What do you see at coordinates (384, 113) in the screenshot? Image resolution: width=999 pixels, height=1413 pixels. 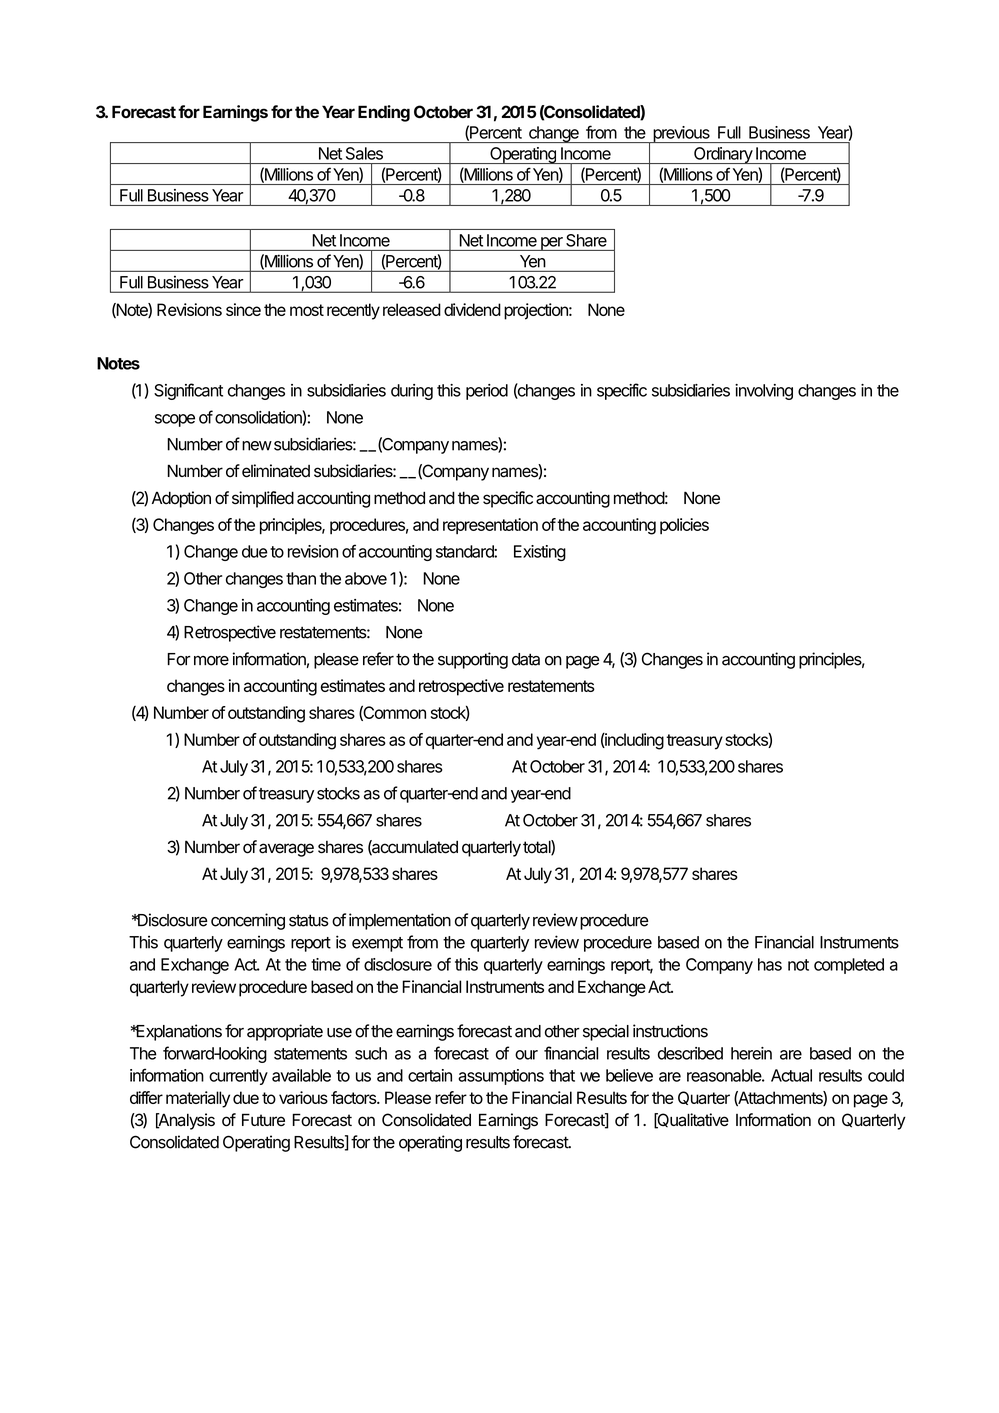 I see `Ending` at bounding box center [384, 113].
